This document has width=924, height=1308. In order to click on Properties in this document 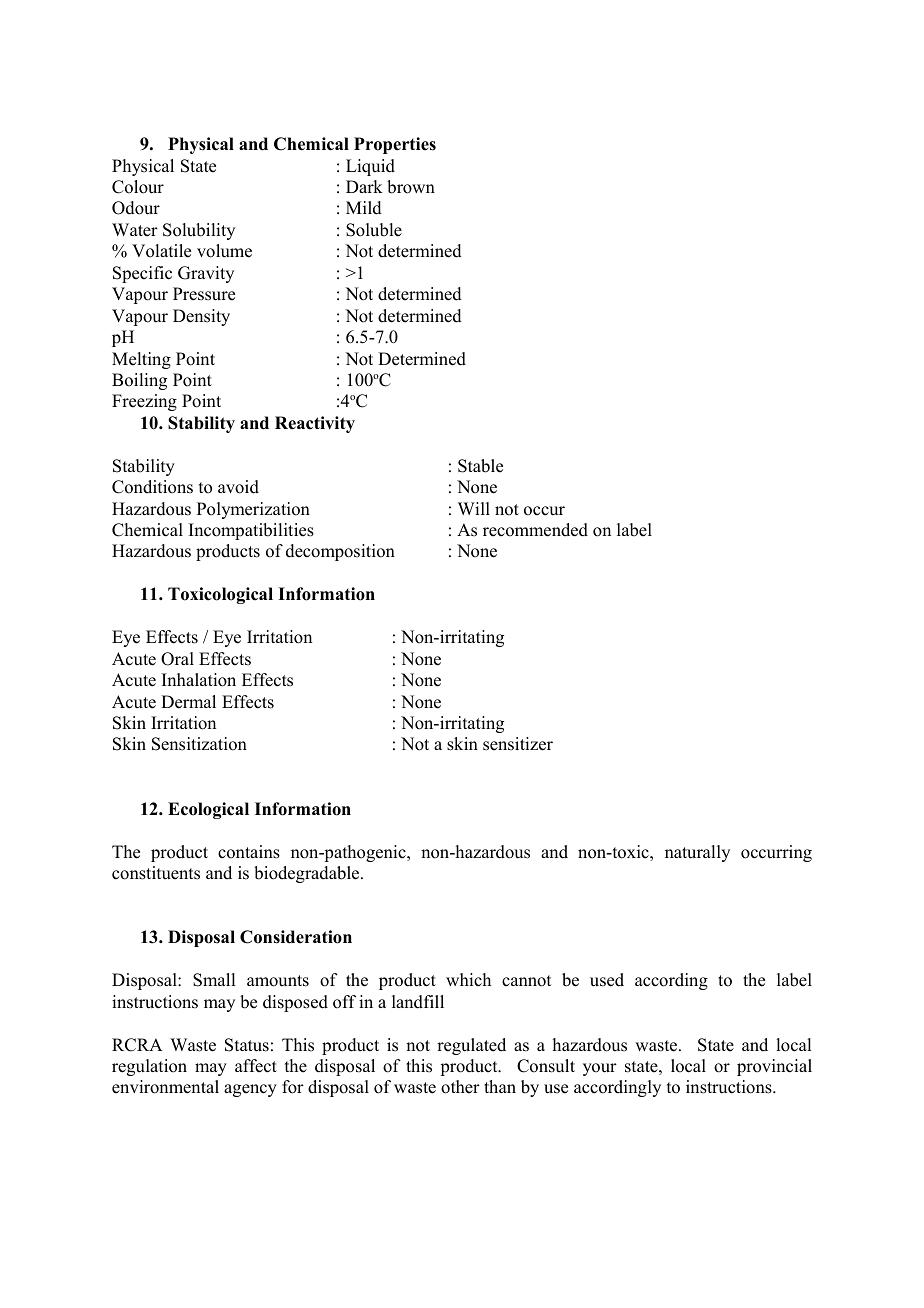, I will do `click(395, 145)`.
